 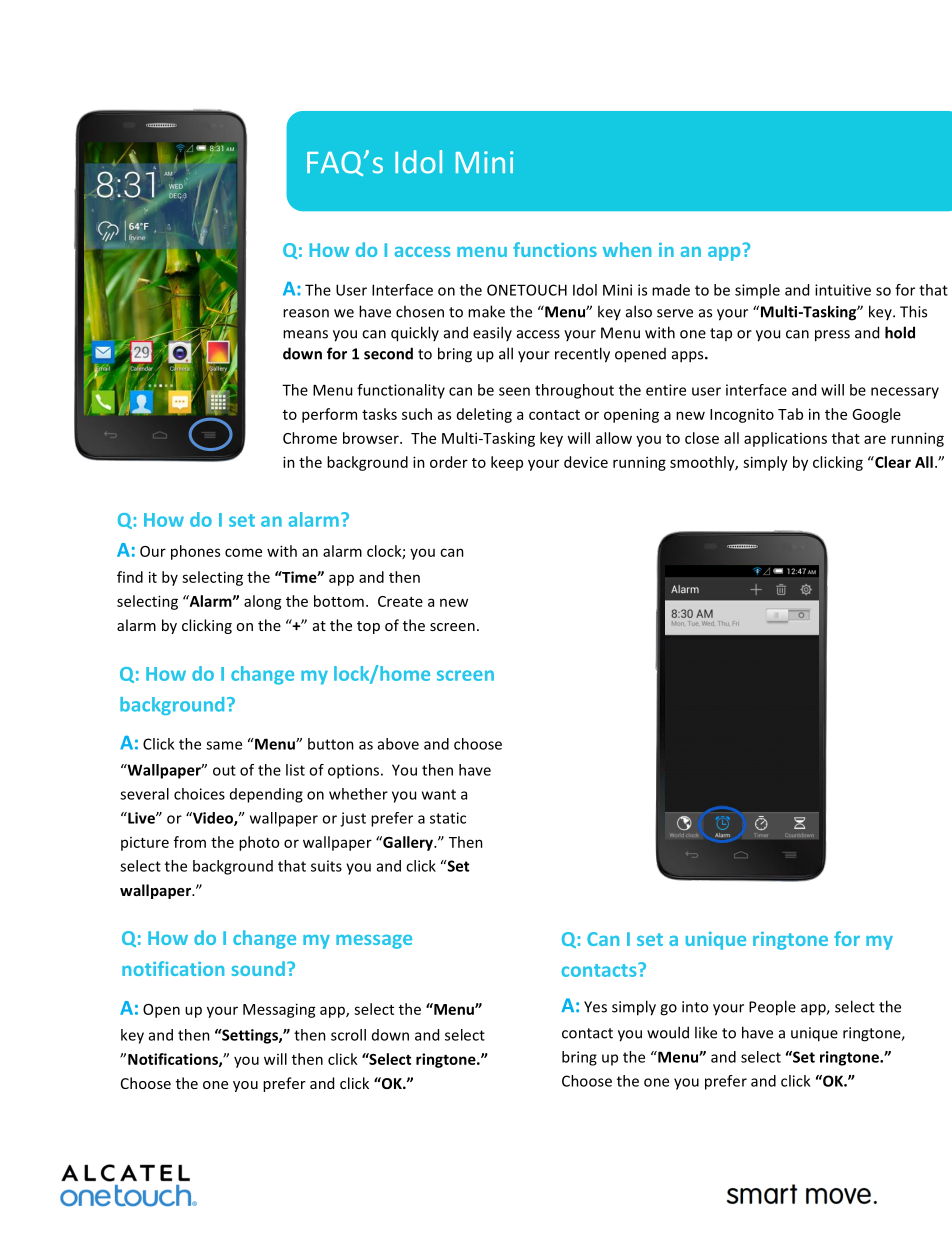 What do you see at coordinates (263, 602) in the image?
I see `along` at bounding box center [263, 602].
